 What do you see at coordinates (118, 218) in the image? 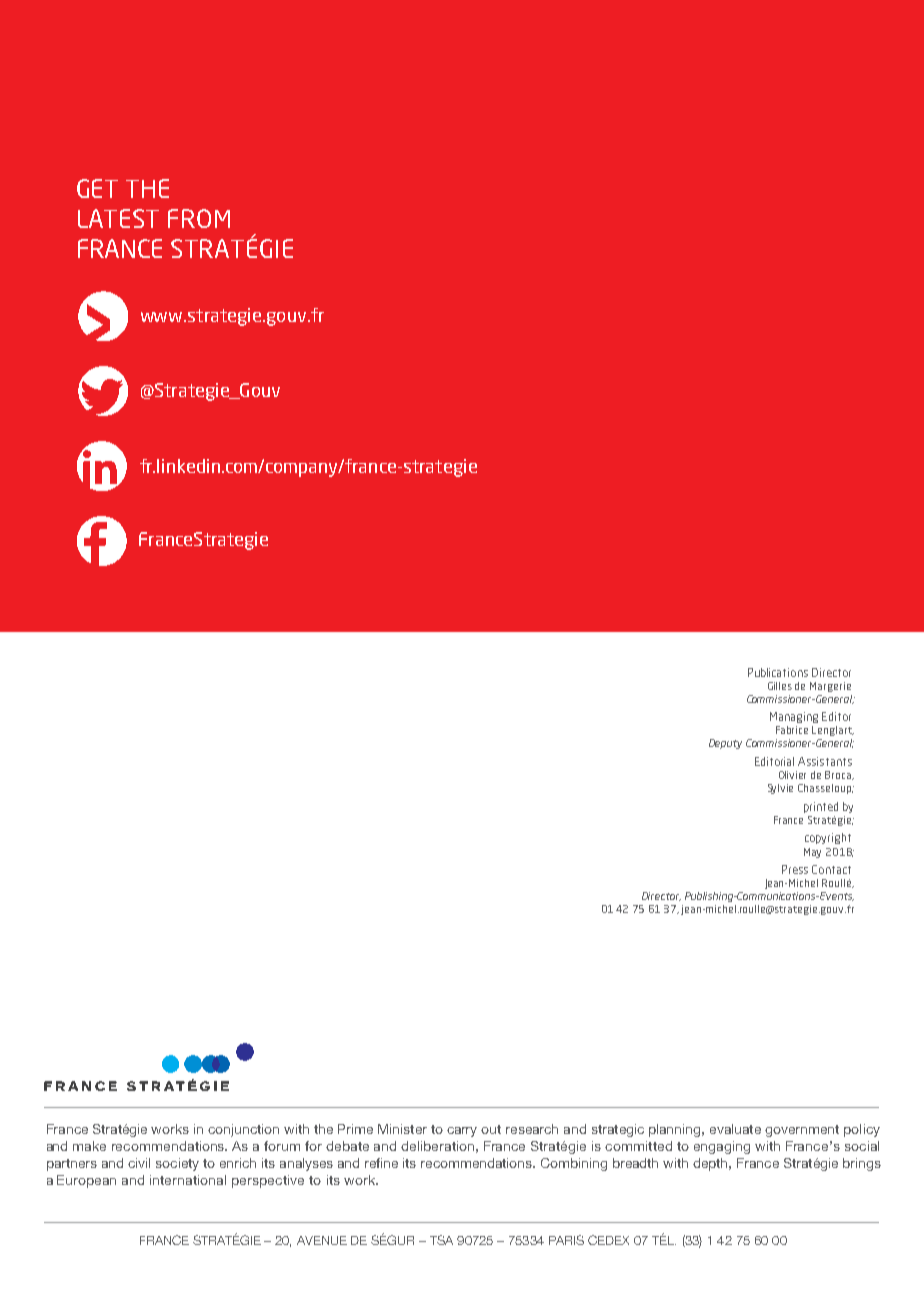
I see `LATEST` at bounding box center [118, 218].
